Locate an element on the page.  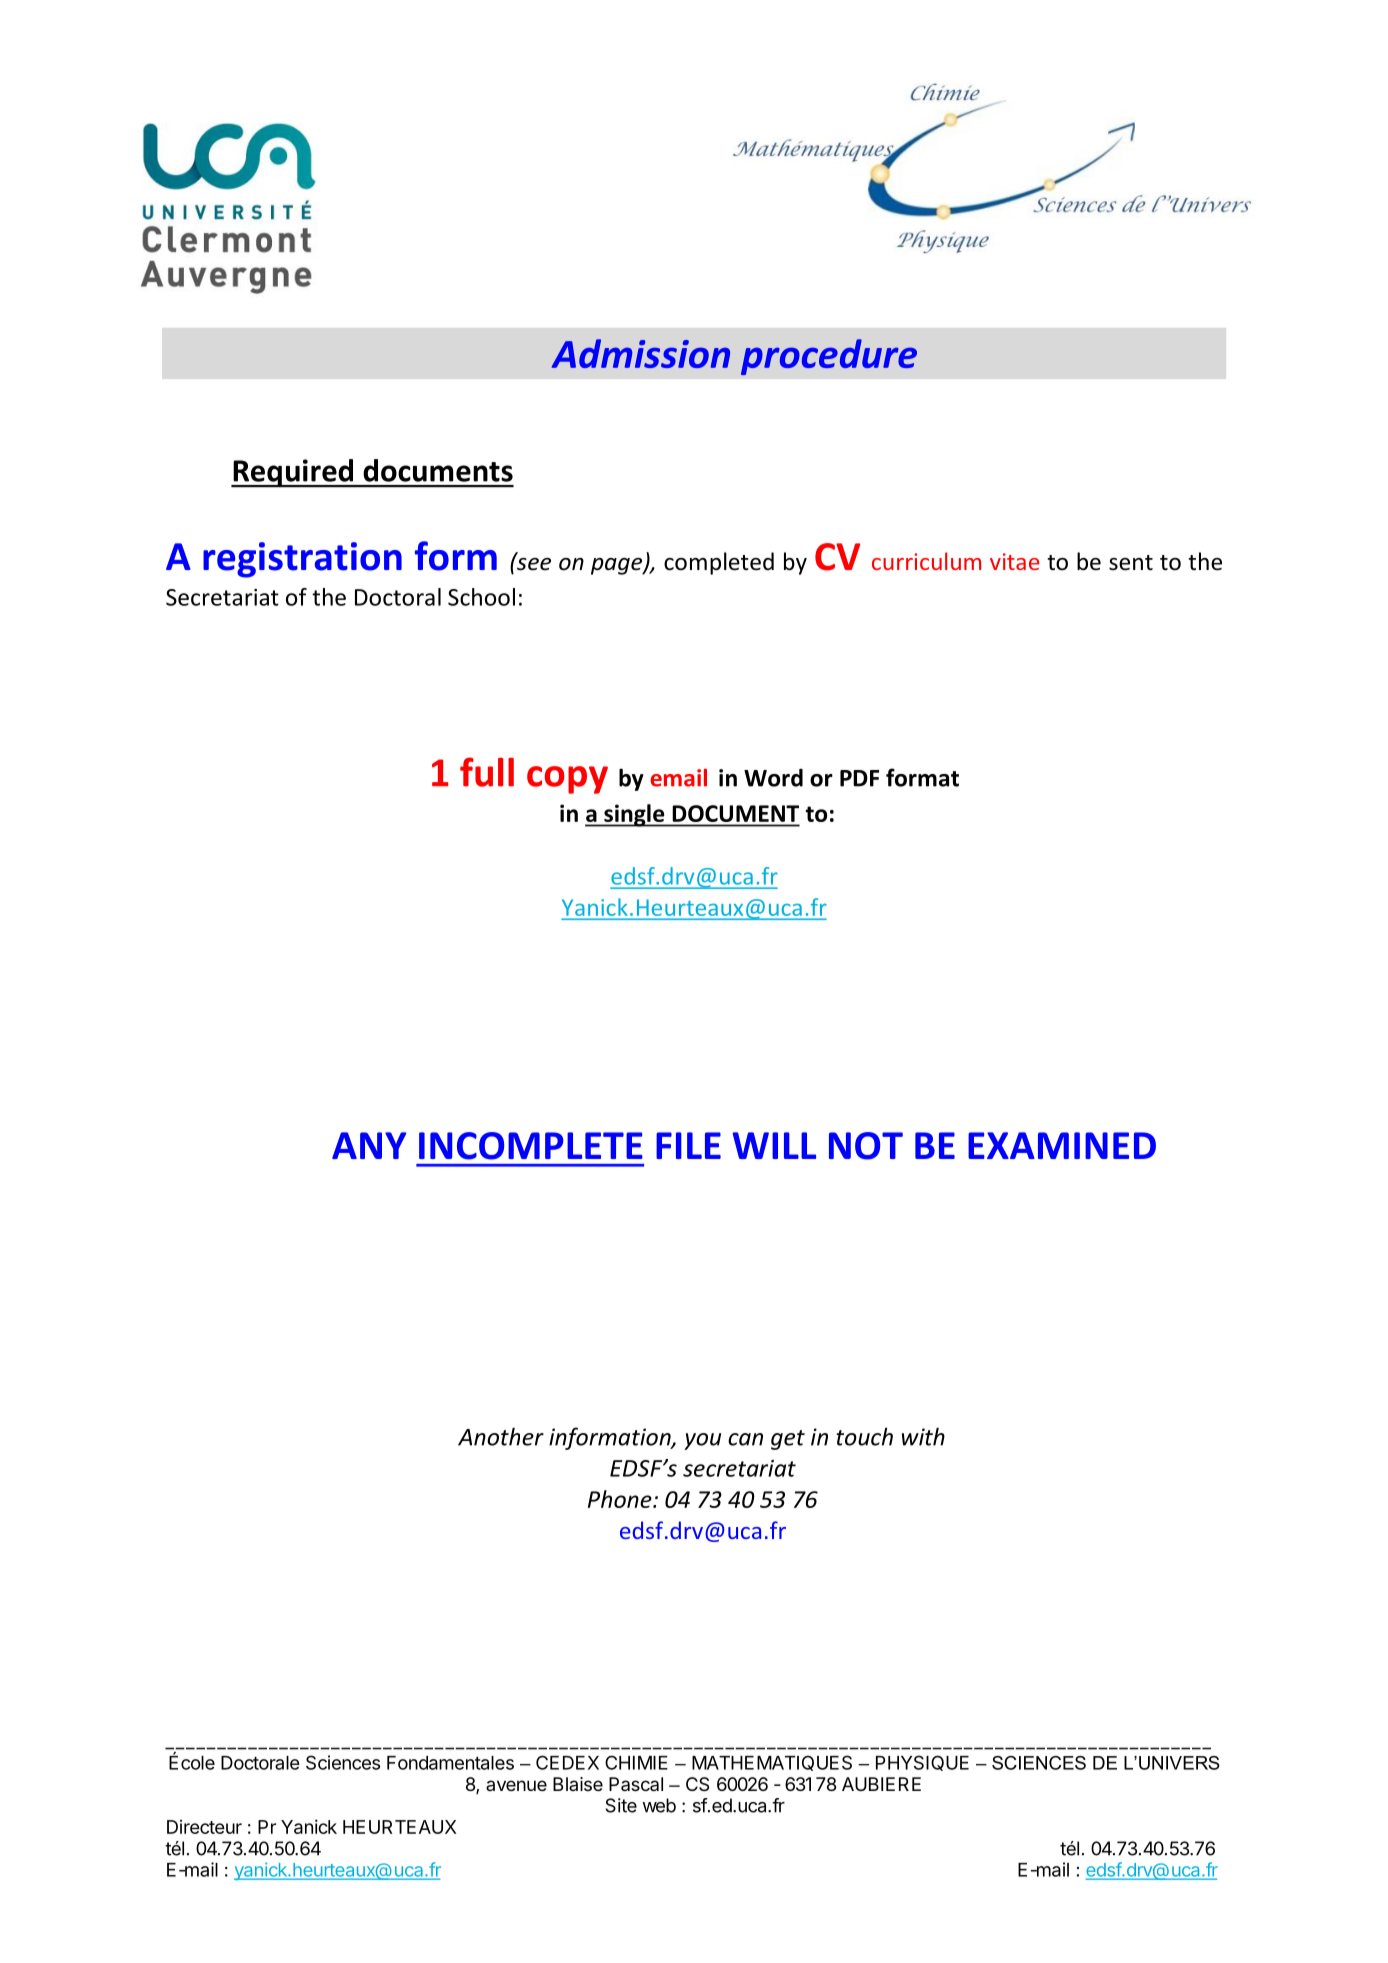
Directeur is located at coordinates (204, 1827).
